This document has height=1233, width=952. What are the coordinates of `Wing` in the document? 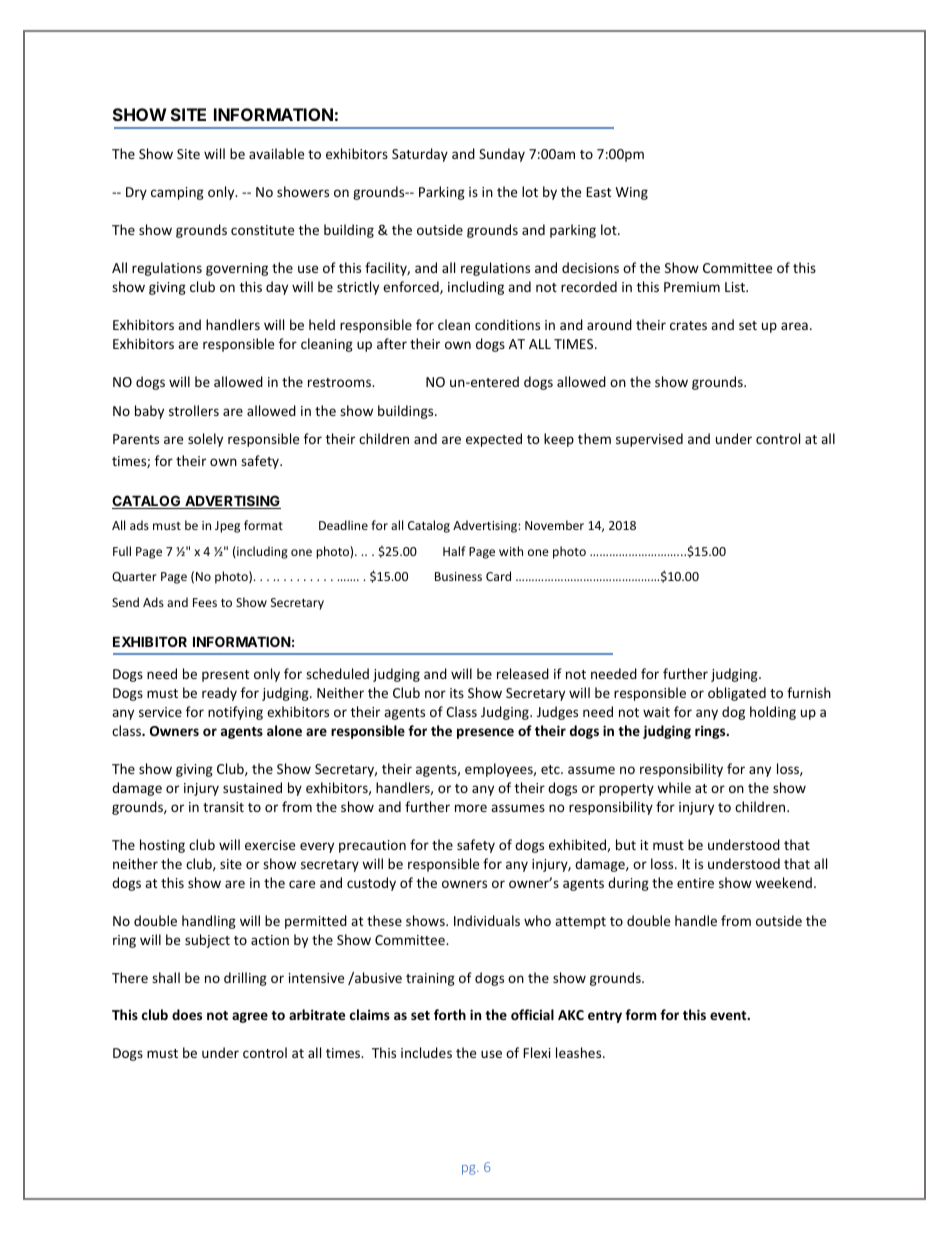 It's located at (632, 193).
